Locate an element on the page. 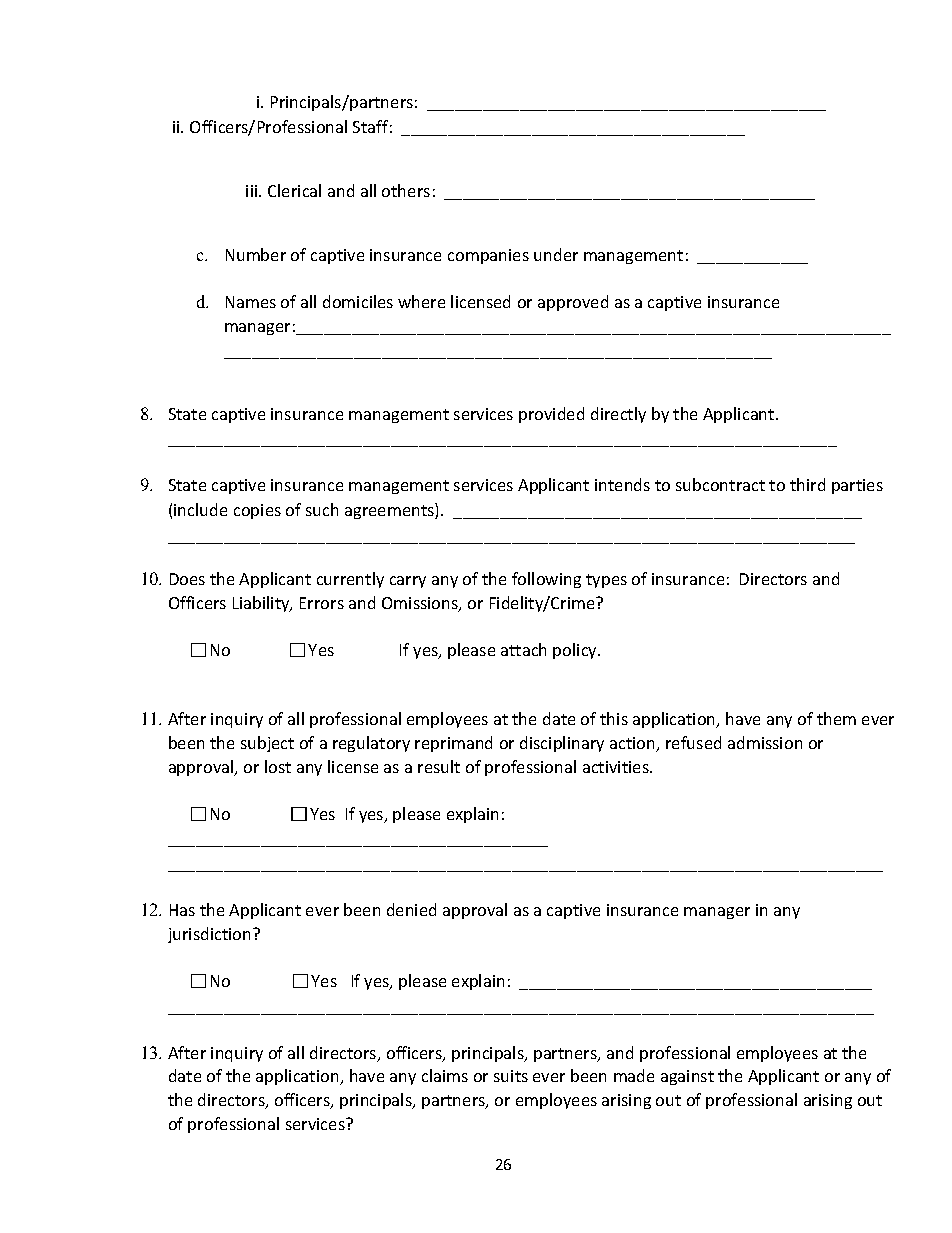 This page has height=1233, width=952. under is located at coordinates (556, 254).
